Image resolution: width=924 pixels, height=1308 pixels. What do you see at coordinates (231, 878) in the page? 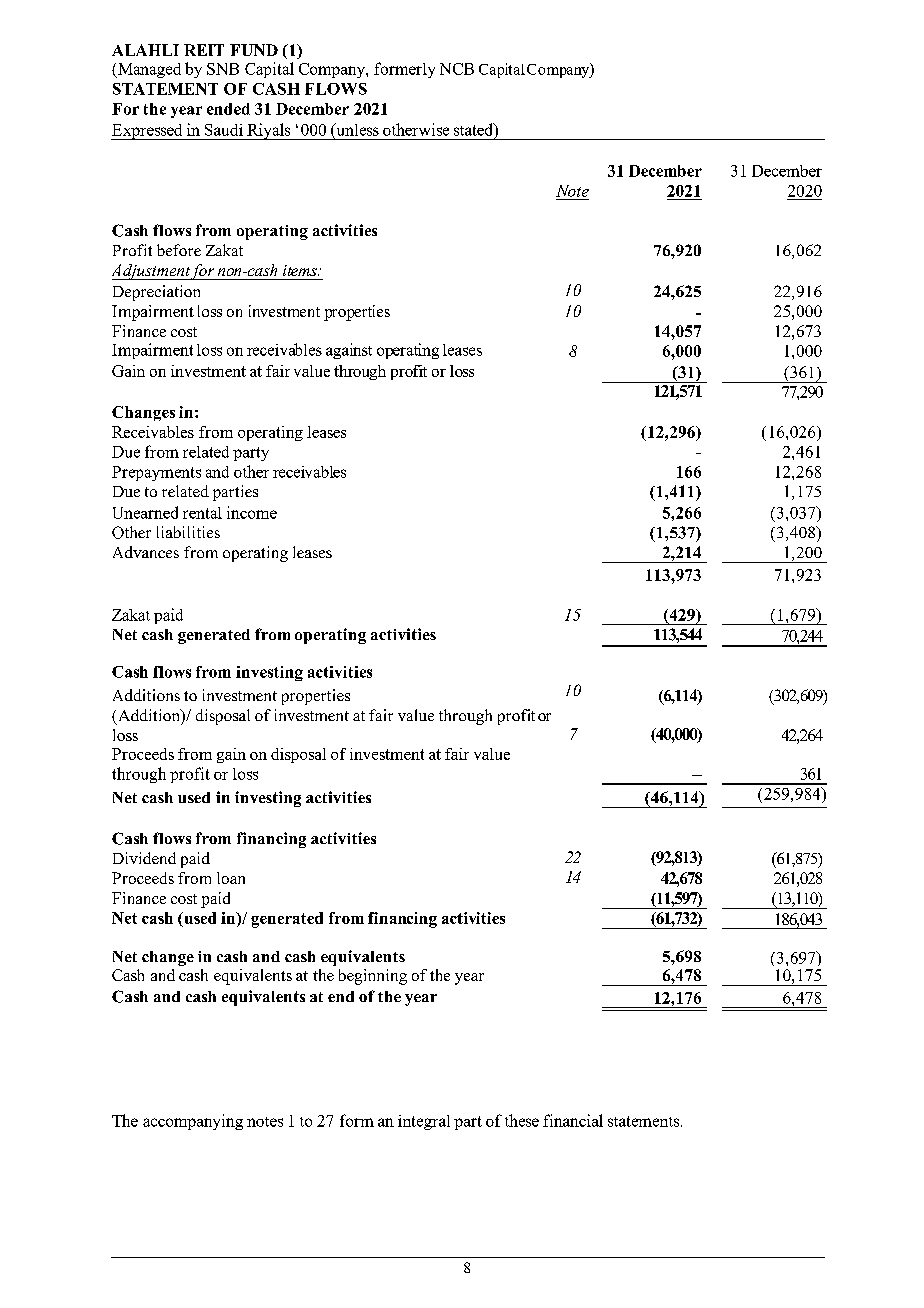
I see `loan` at bounding box center [231, 878].
